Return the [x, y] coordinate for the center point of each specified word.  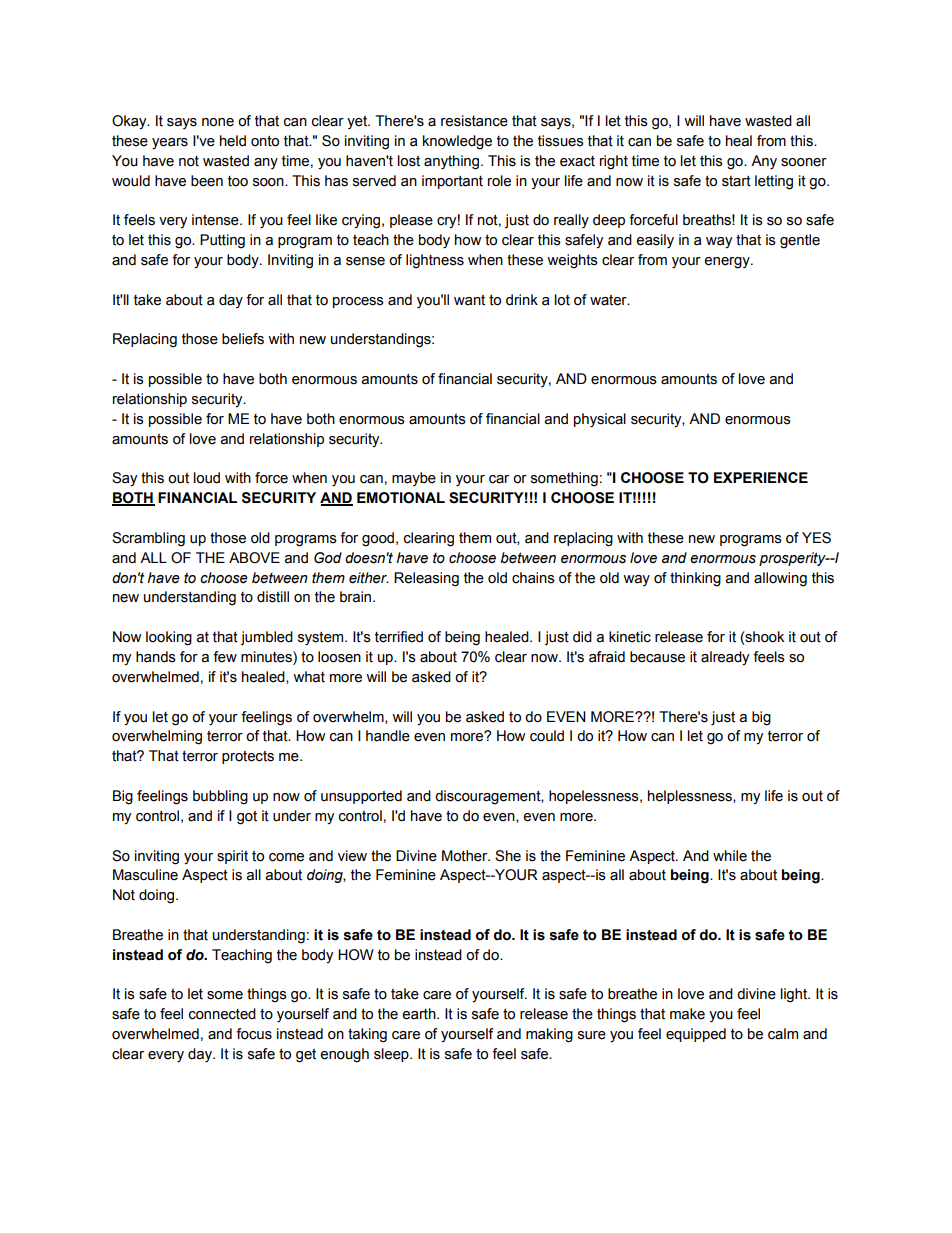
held [233, 141]
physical [600, 420]
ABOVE [254, 558]
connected [222, 1014]
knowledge [457, 142]
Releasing [426, 579]
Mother [466, 856]
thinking [695, 579]
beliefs [243, 339]
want [469, 300]
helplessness [691, 797]
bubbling [220, 797]
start [736, 181]
